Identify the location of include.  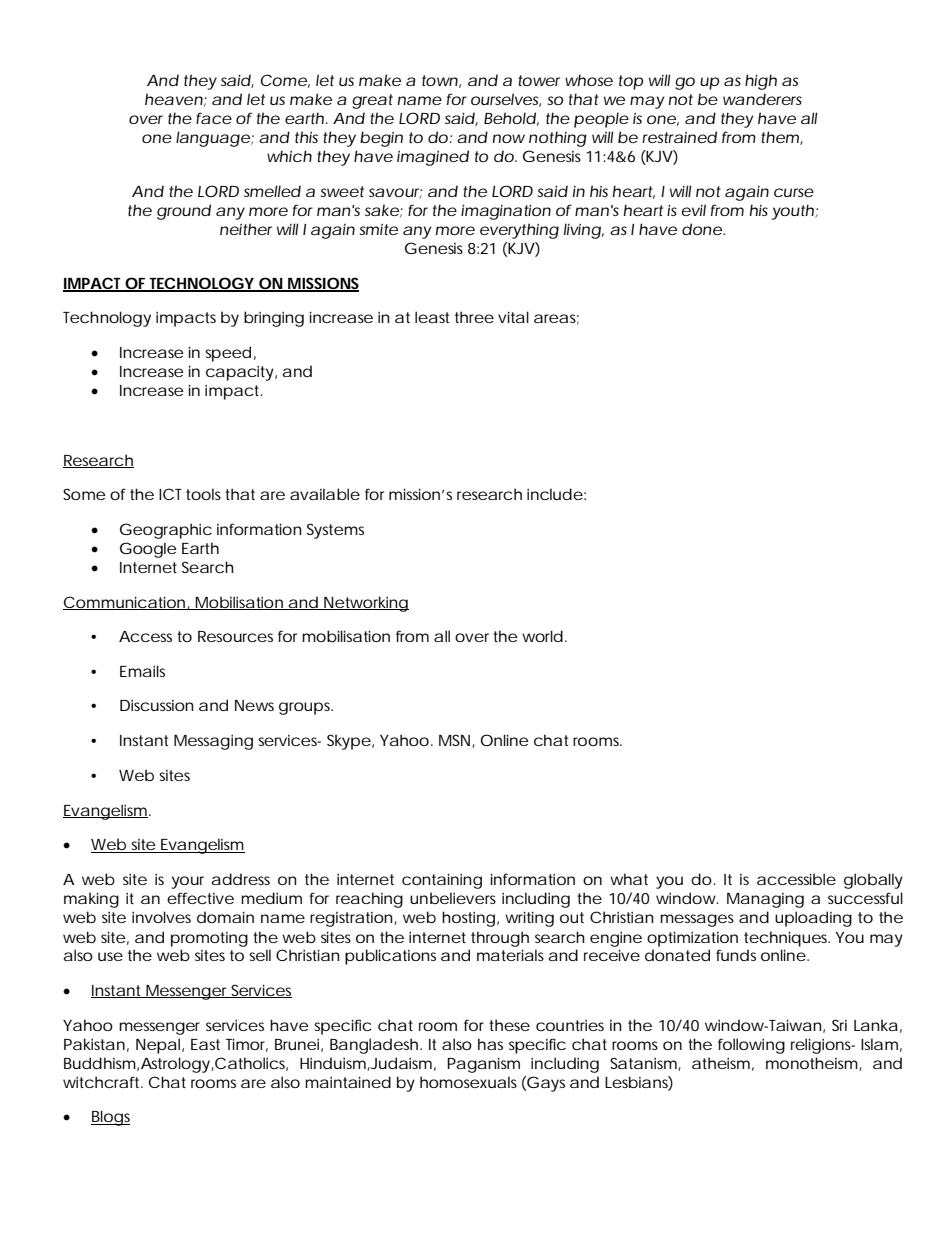
(555, 494).
